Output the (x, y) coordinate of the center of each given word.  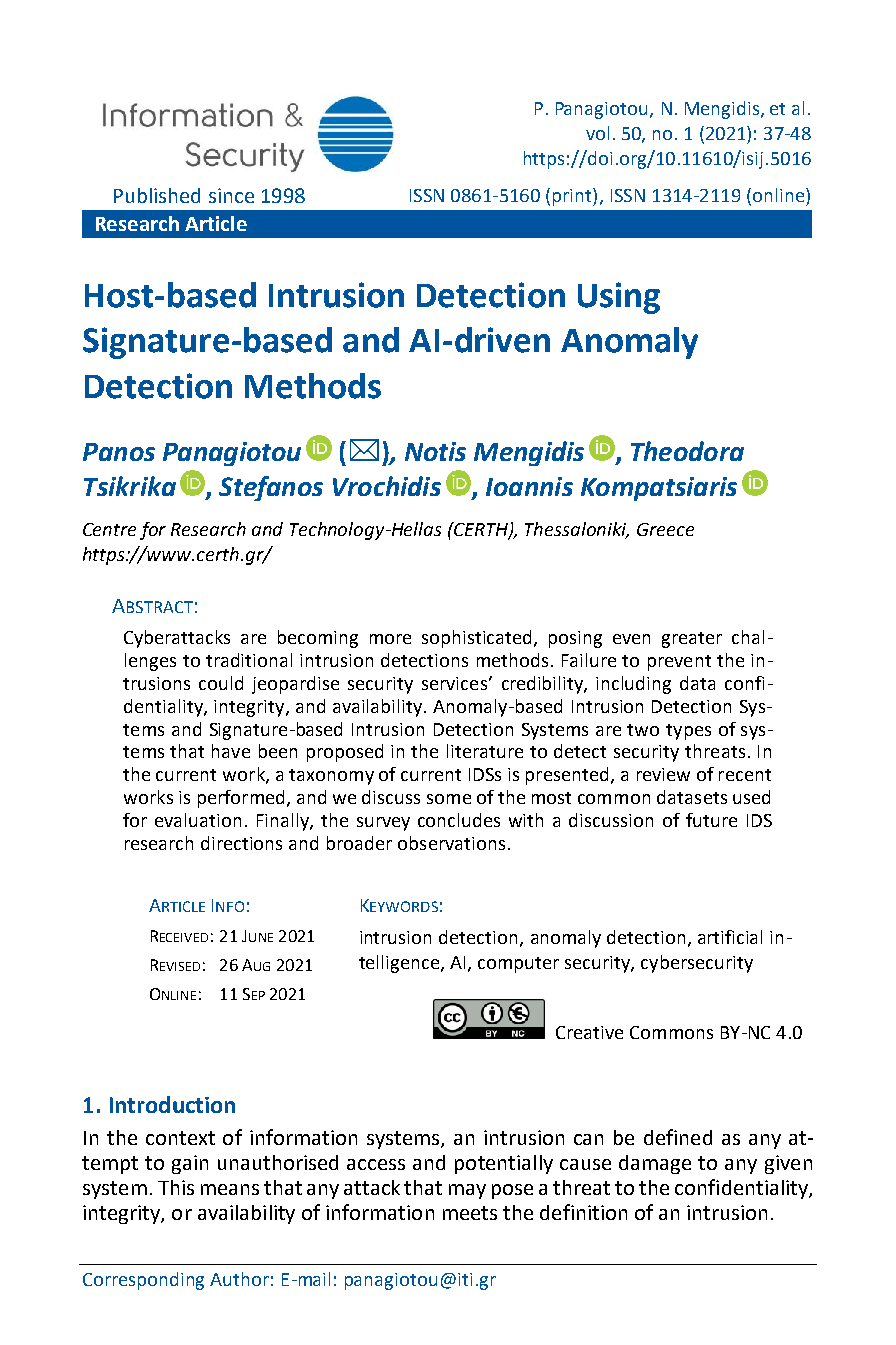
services (454, 683)
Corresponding (143, 1281)
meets (470, 1213)
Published (157, 195)
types (688, 732)
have (231, 751)
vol (597, 133)
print (573, 197)
